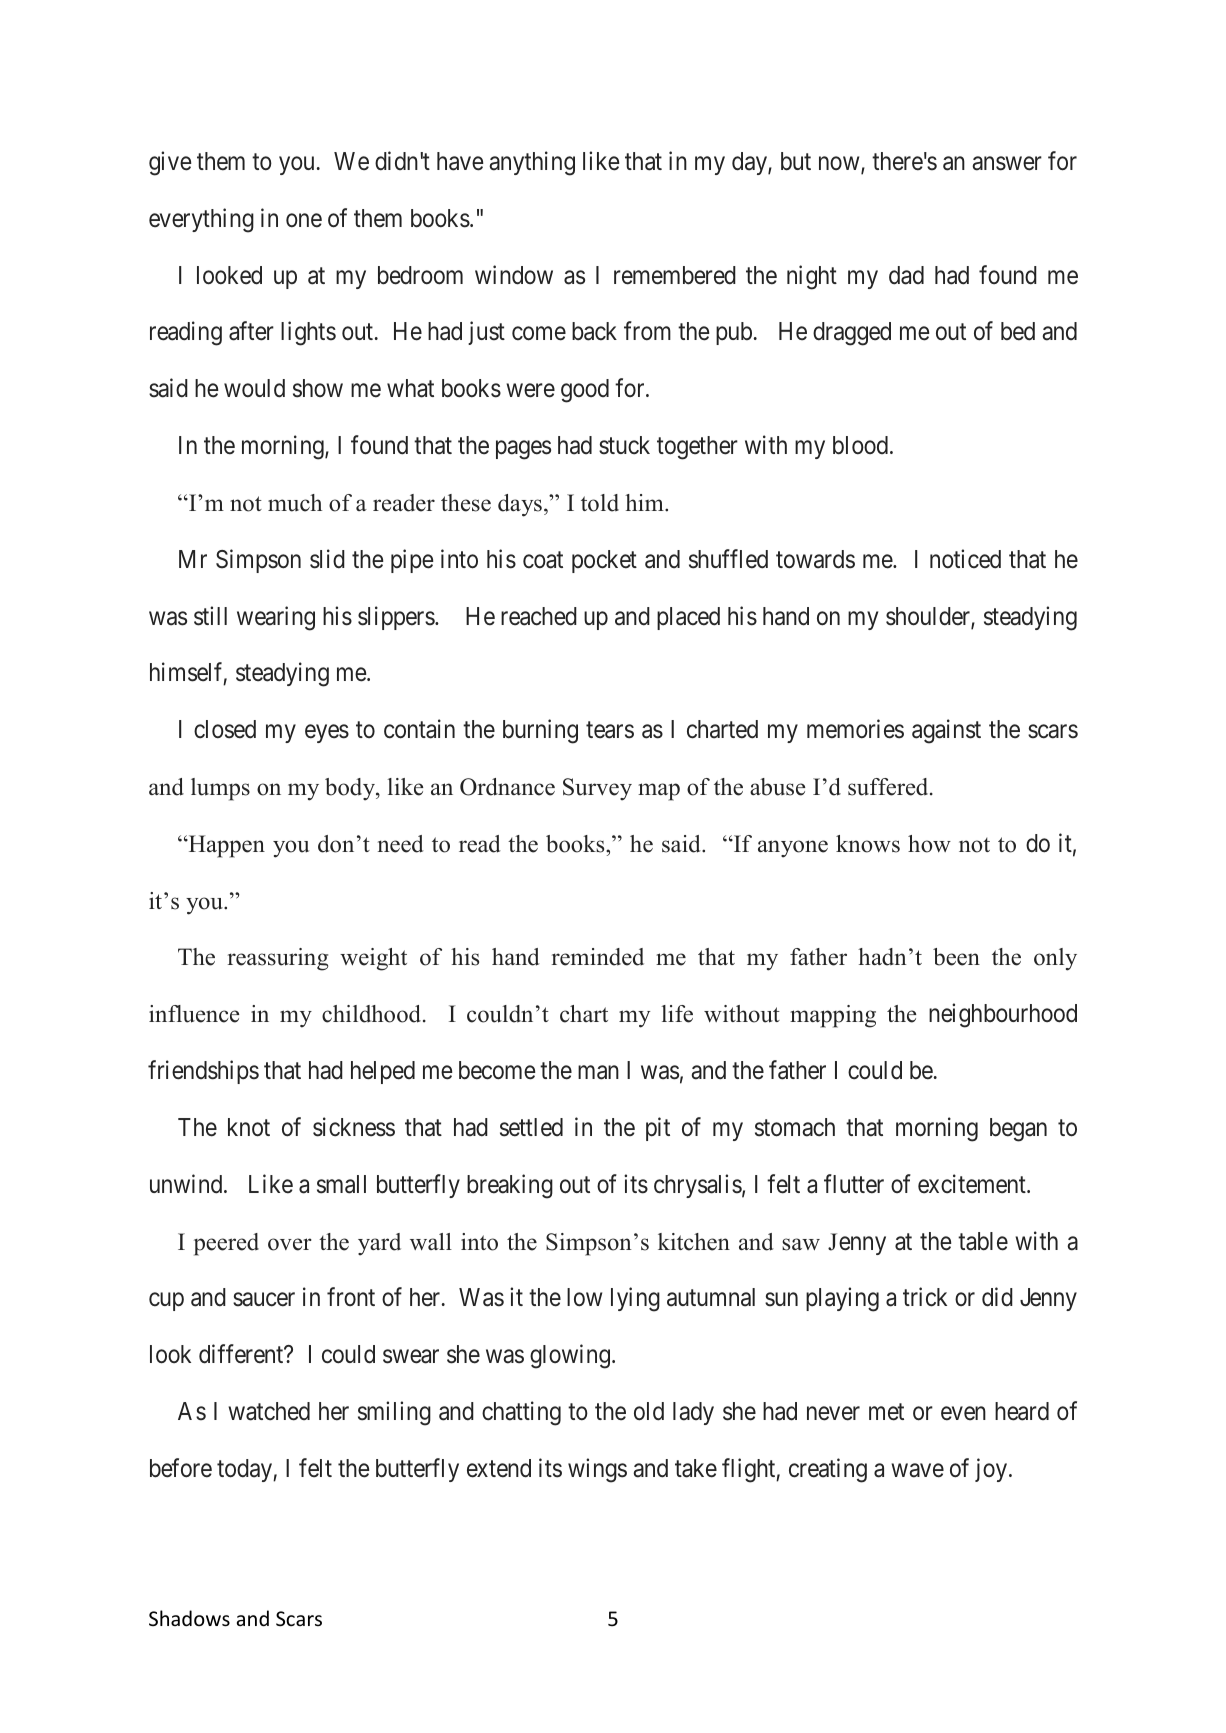 The image size is (1226, 1733). Describe the element at coordinates (597, 1470) in the screenshot. I see `wings` at that location.
